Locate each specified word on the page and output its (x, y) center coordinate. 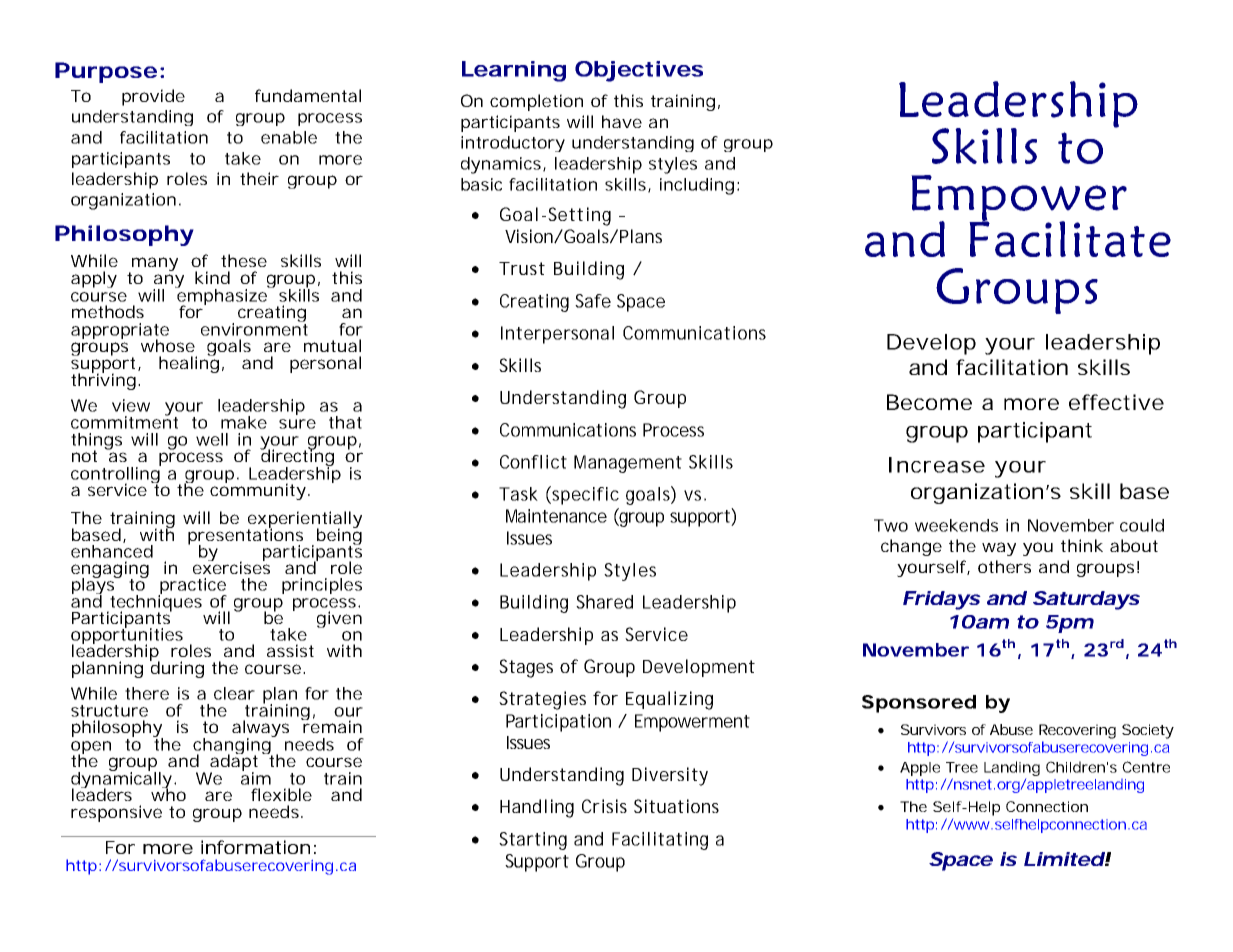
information (255, 847)
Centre (1146, 767)
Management (628, 464)
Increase (937, 465)
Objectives (639, 71)
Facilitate (1070, 238)
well (212, 439)
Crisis (604, 806)
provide (153, 97)
